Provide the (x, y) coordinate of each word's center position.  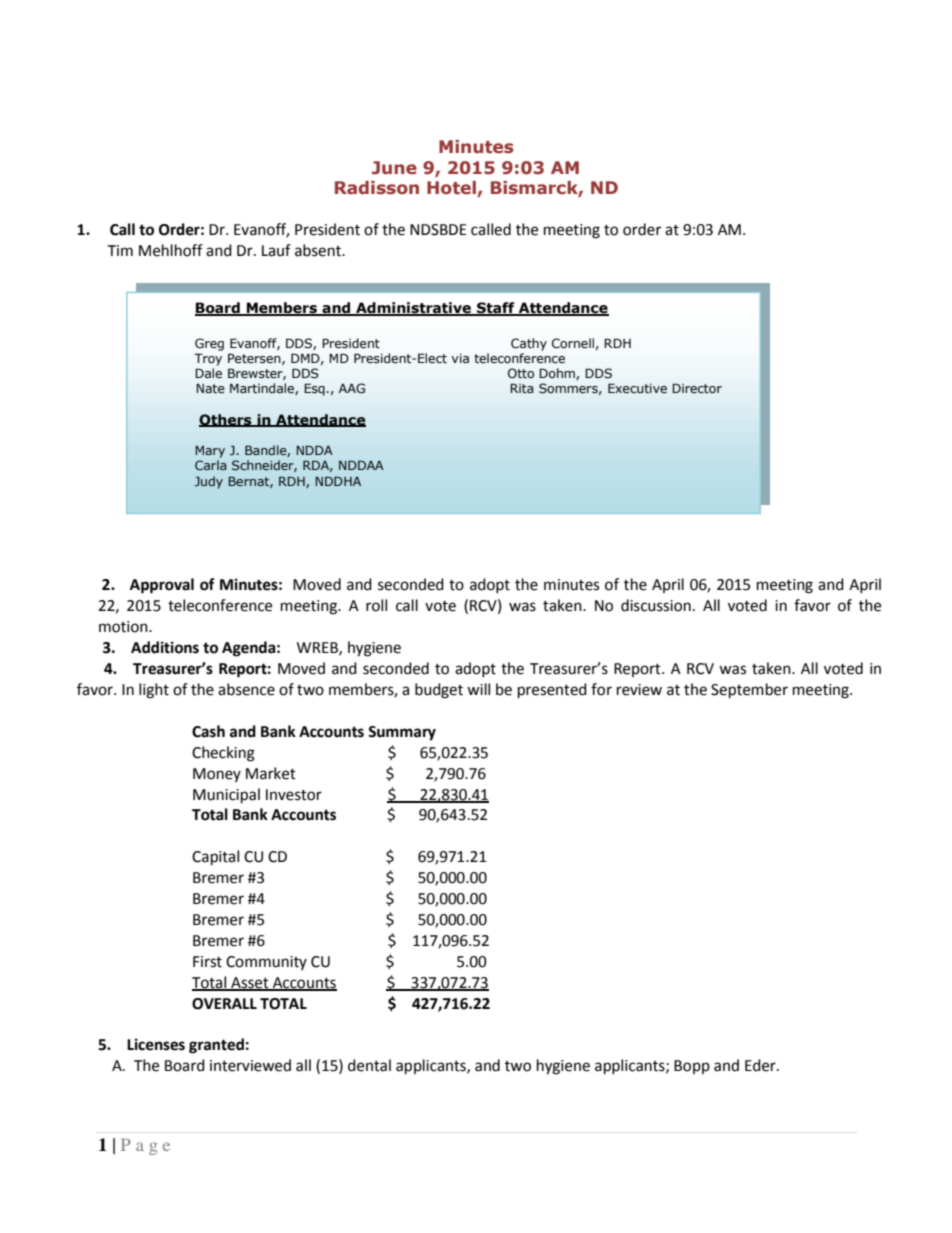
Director (697, 388)
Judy (209, 482)
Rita (522, 388)
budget (439, 691)
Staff (496, 309)
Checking (223, 754)
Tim (120, 250)
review (639, 690)
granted (216, 1046)
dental (369, 1065)
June (394, 168)
